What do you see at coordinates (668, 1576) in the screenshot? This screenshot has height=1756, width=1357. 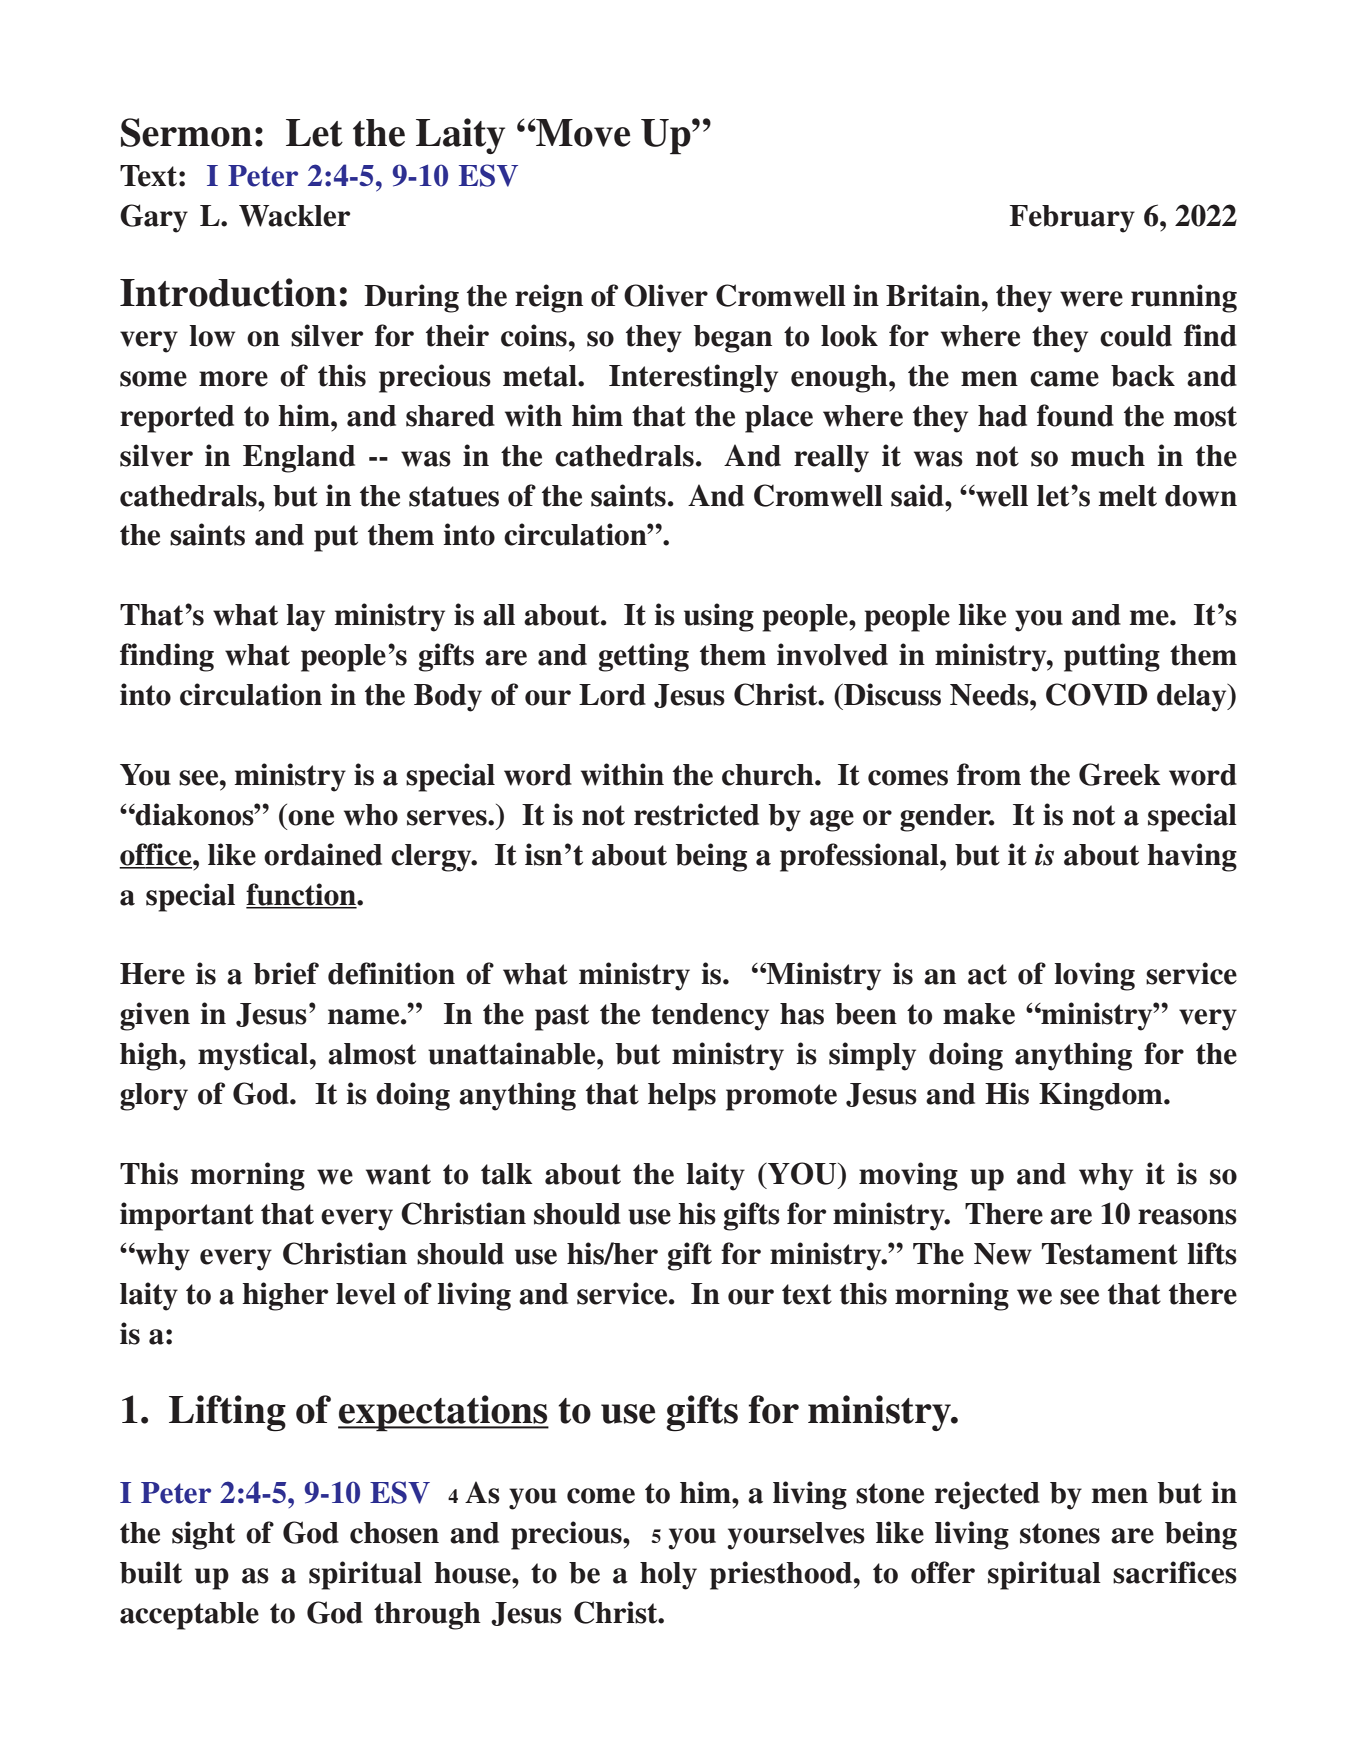 I see `holy` at bounding box center [668, 1576].
